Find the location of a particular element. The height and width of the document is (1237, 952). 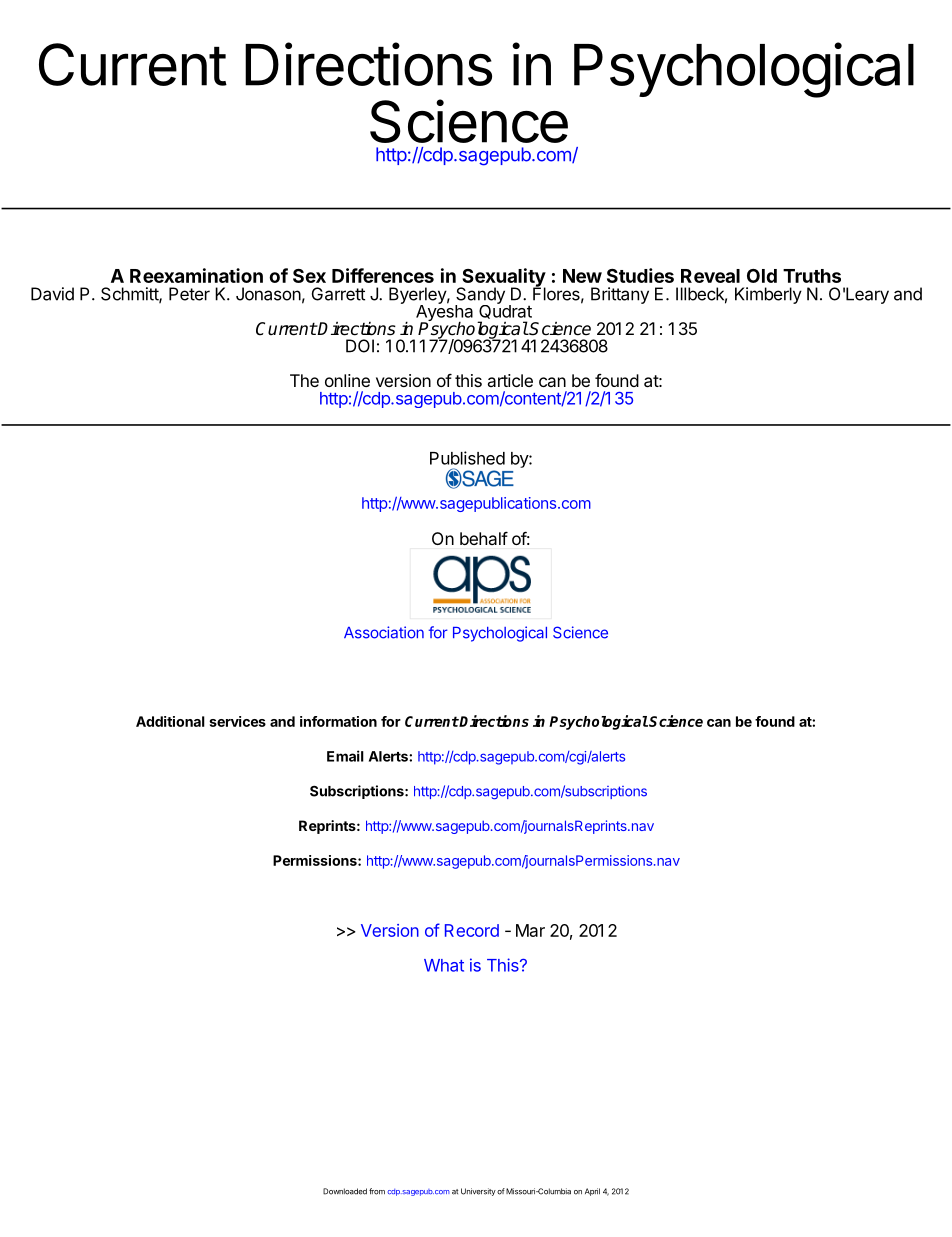

April is located at coordinates (592, 1192).
